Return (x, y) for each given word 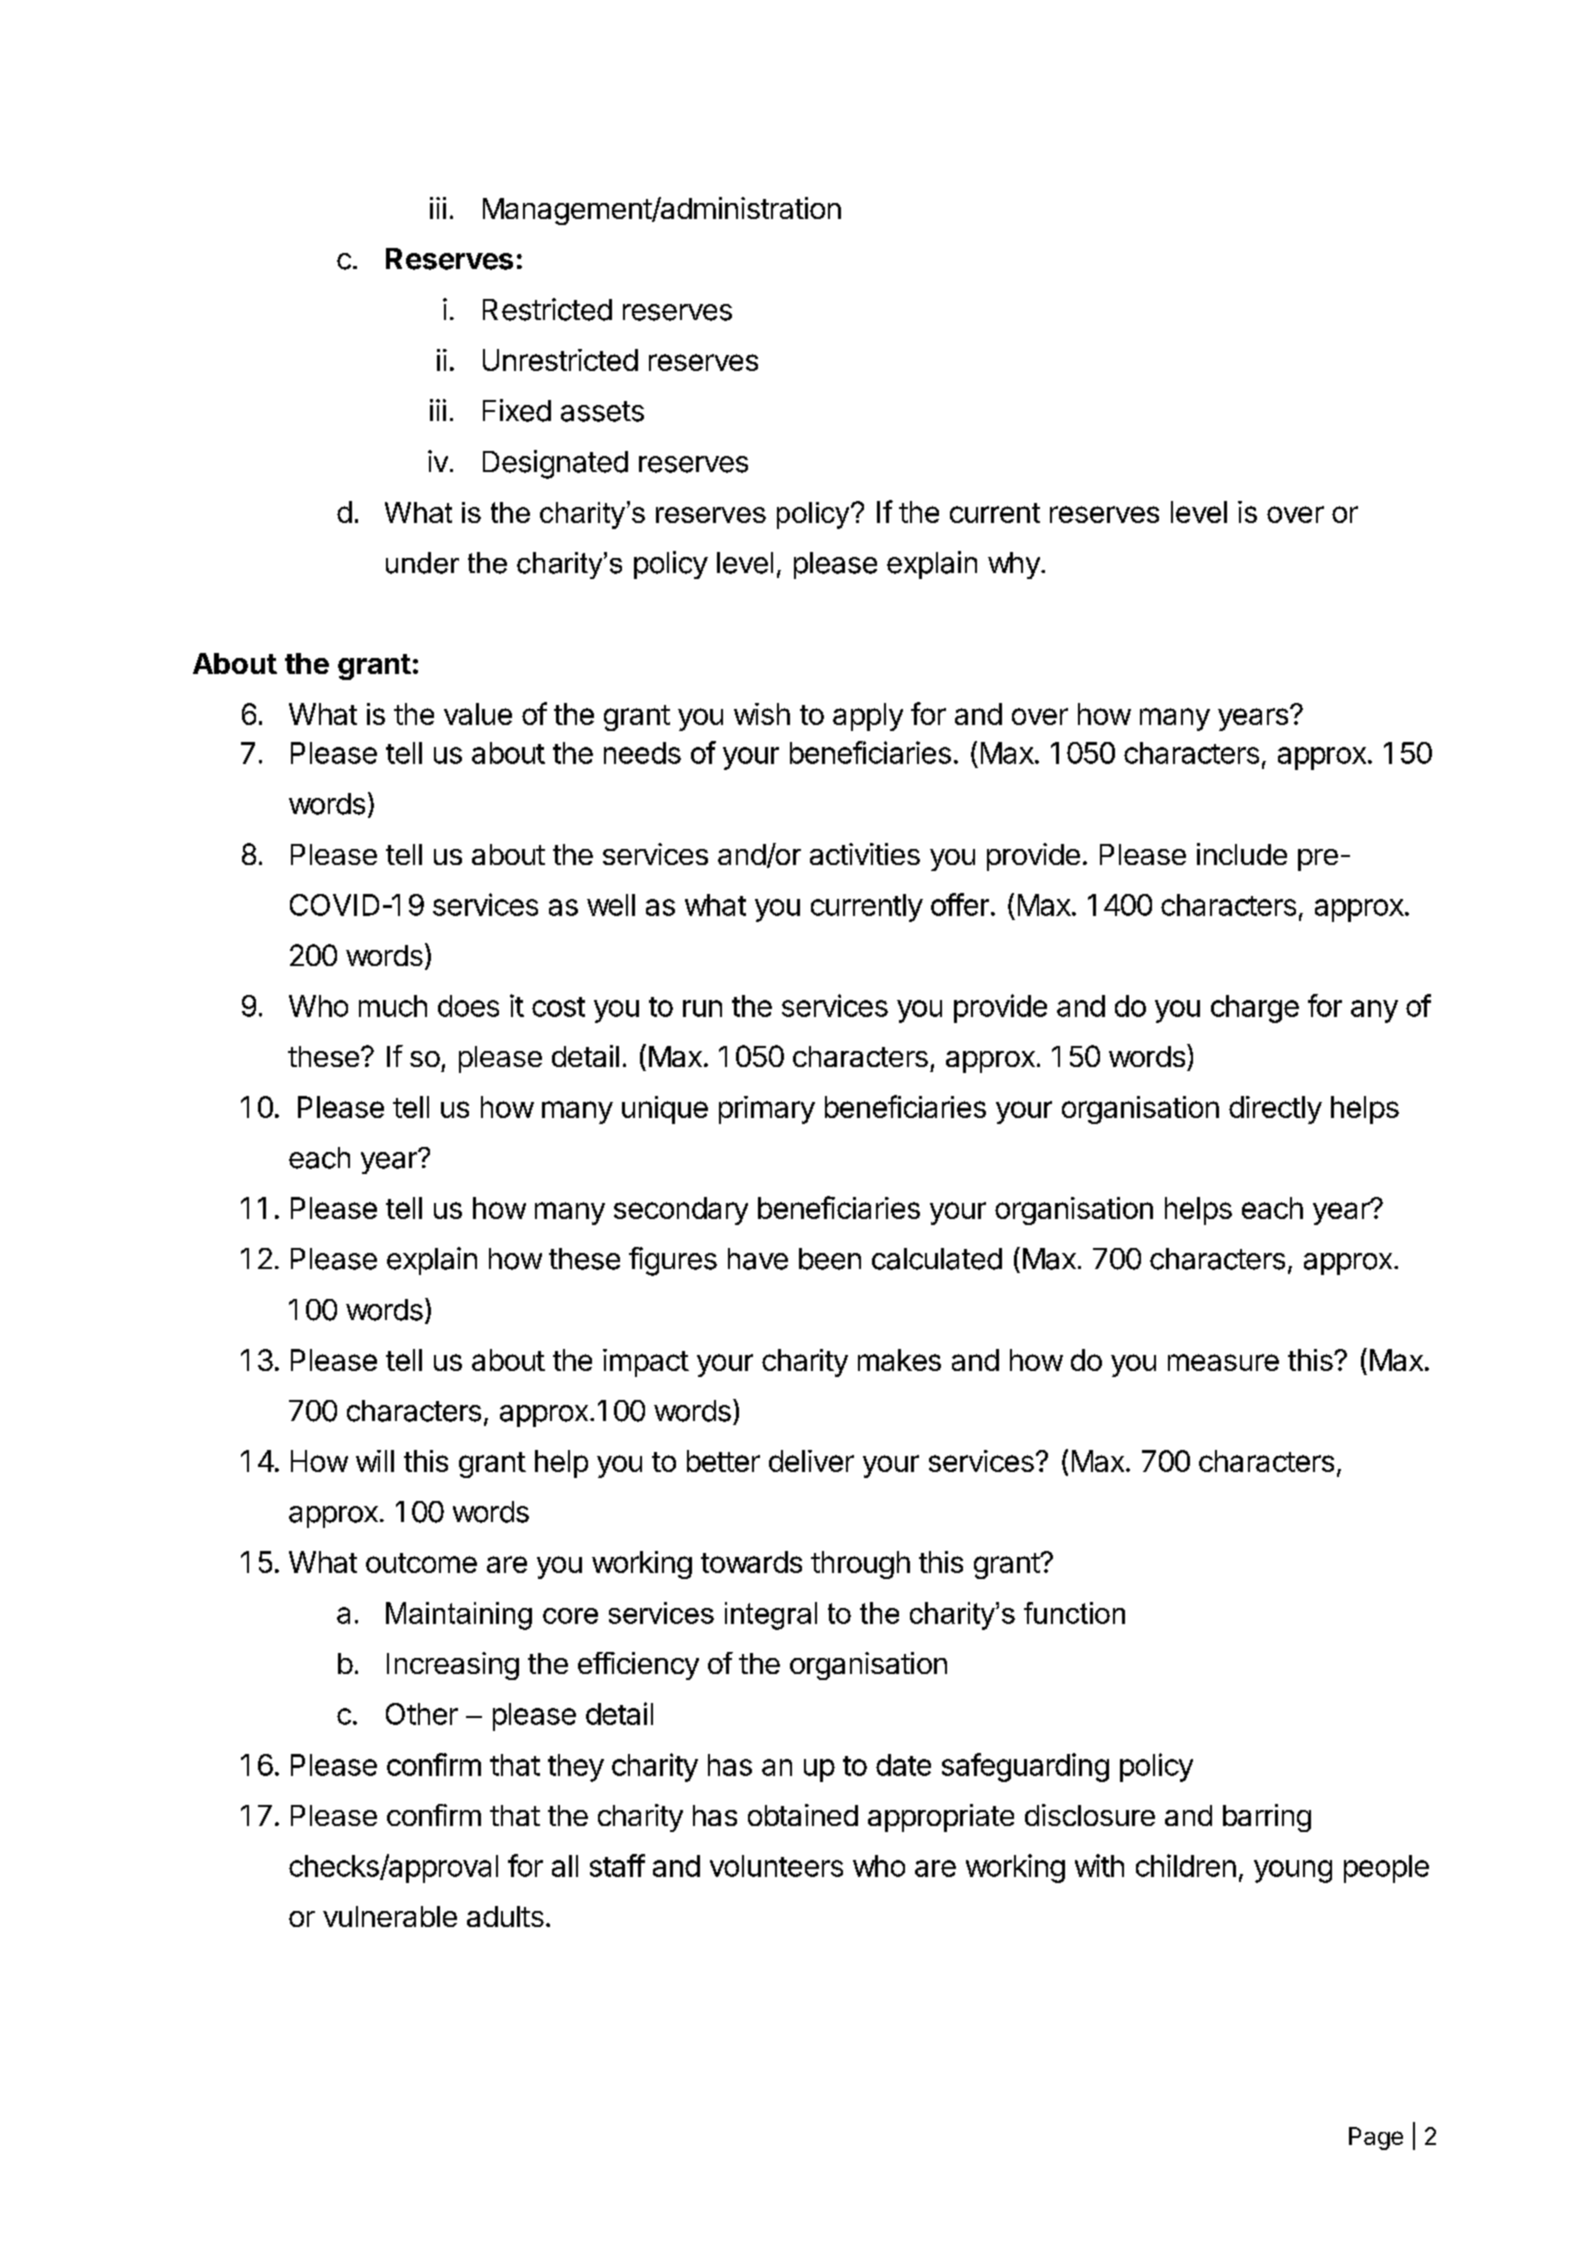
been (830, 1259)
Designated (555, 464)
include (1242, 854)
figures (673, 1261)
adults (505, 1916)
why (1015, 565)
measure (1223, 1362)
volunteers (776, 1866)
